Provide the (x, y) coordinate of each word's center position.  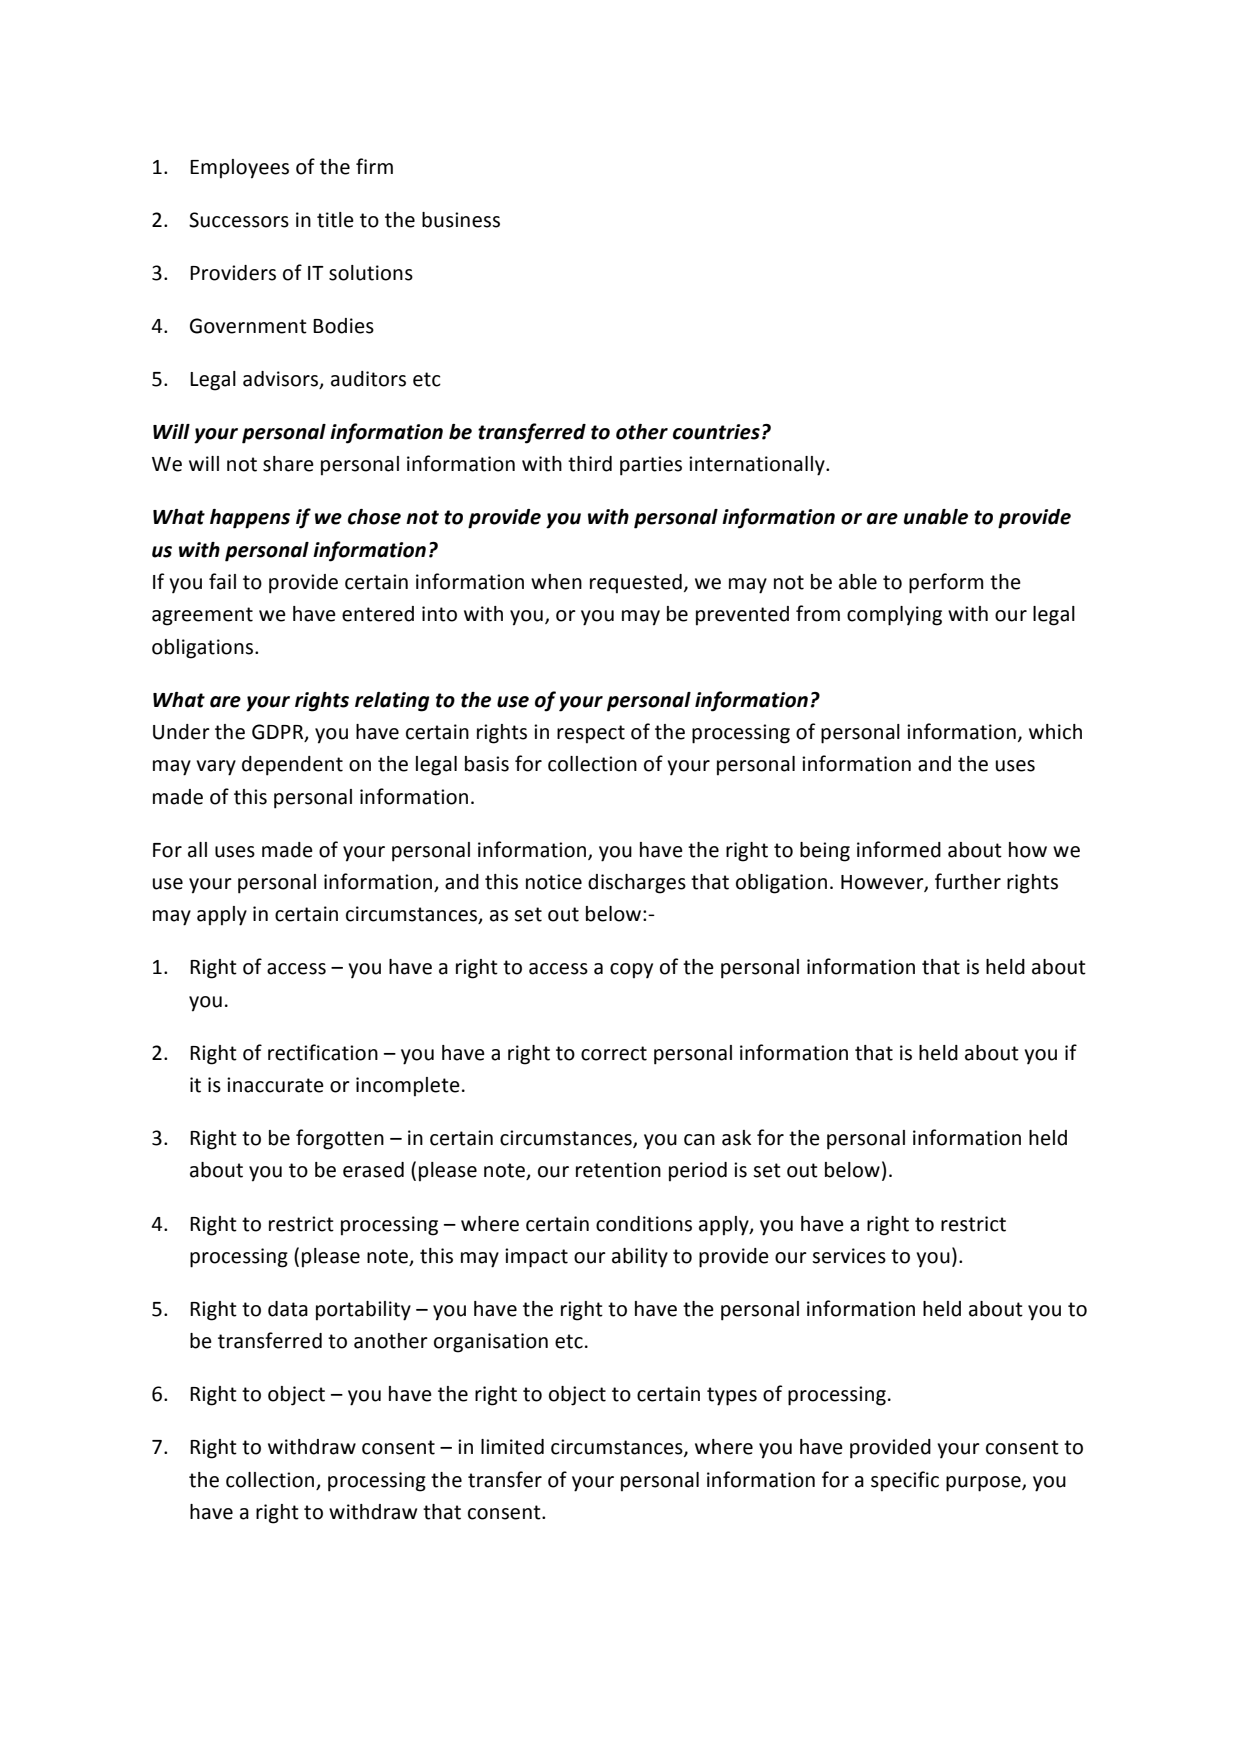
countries (716, 432)
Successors (239, 220)
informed (899, 849)
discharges (637, 884)
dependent (292, 766)
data (288, 1309)
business (461, 220)
